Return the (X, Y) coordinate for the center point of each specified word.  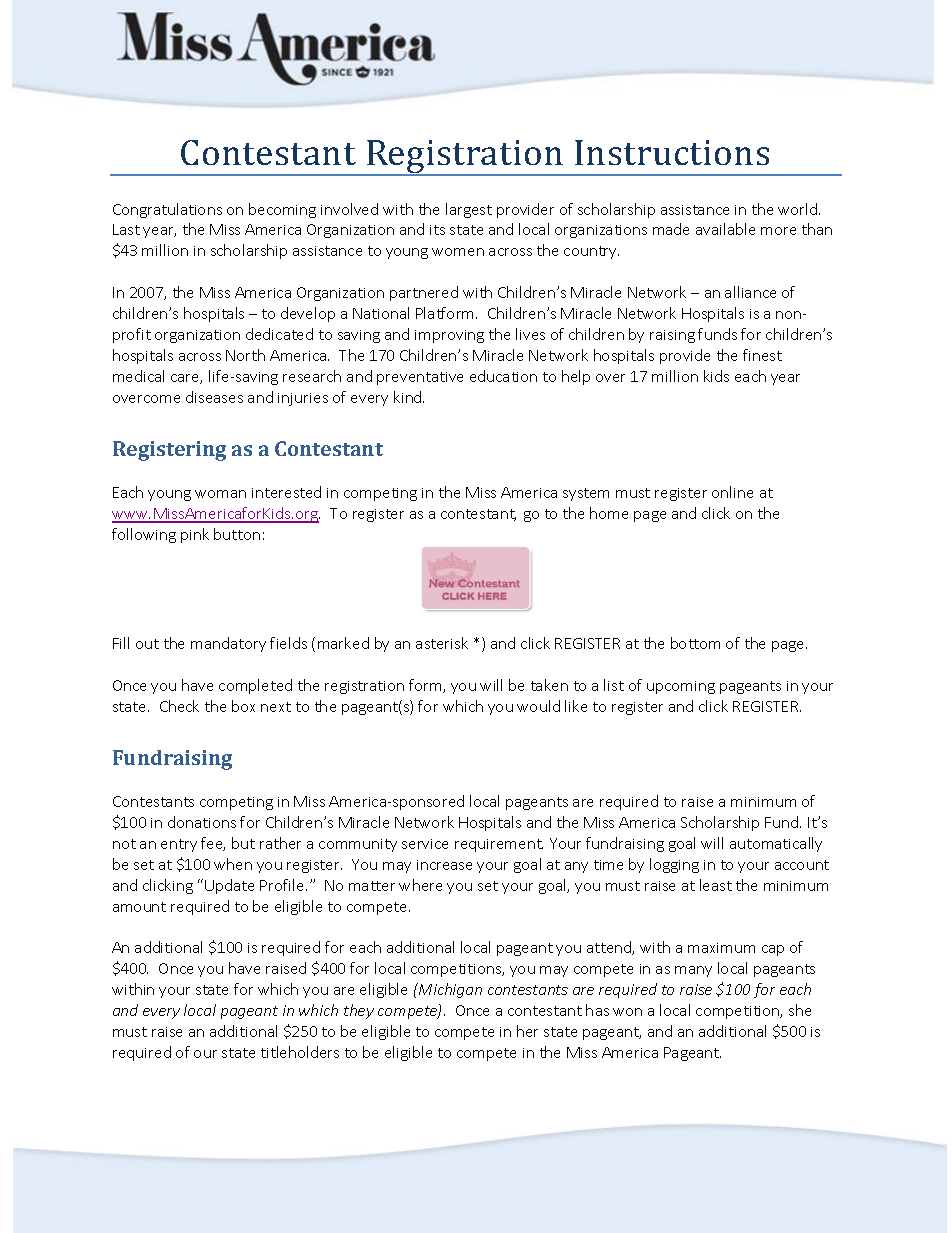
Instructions (672, 152)
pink (195, 535)
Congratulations (167, 210)
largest (469, 210)
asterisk (442, 643)
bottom (695, 643)
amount (139, 907)
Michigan (449, 990)
